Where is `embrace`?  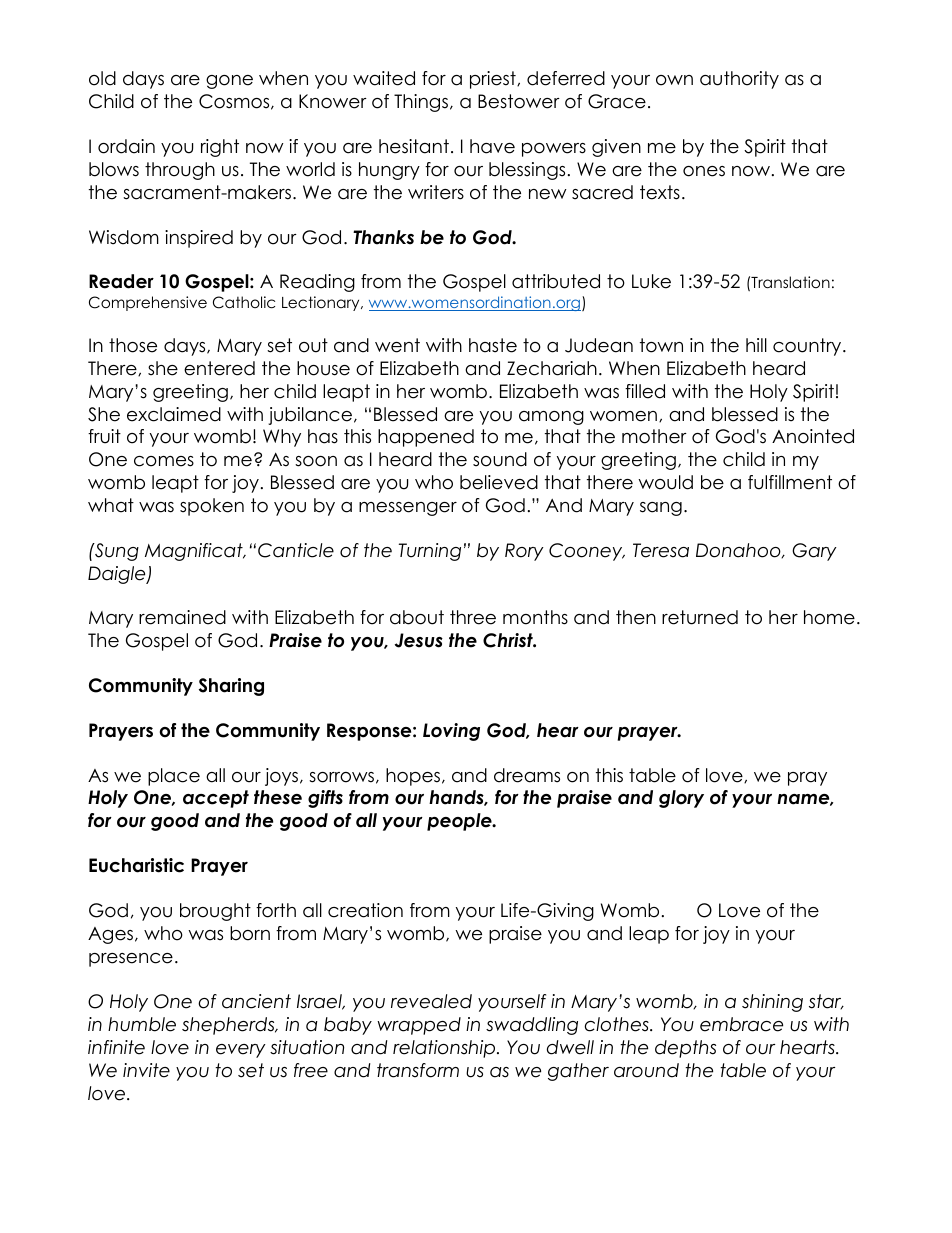 embrace is located at coordinates (741, 1024).
